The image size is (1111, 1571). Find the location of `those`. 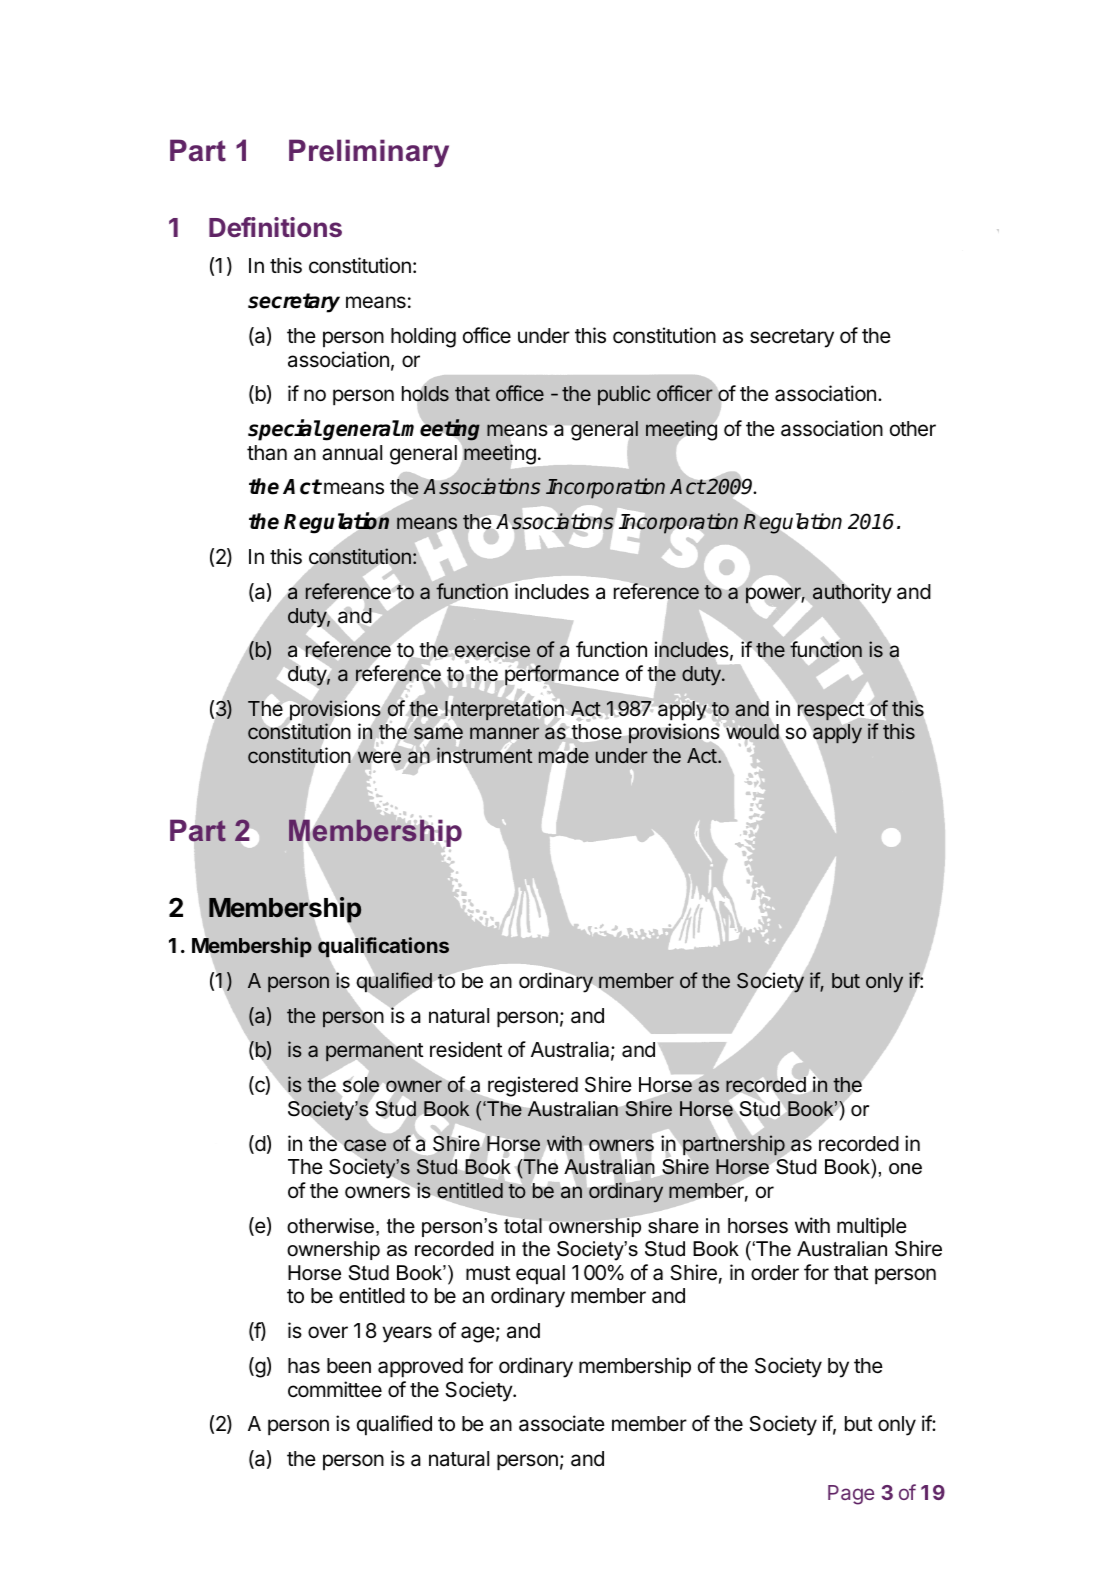

those is located at coordinates (596, 732).
